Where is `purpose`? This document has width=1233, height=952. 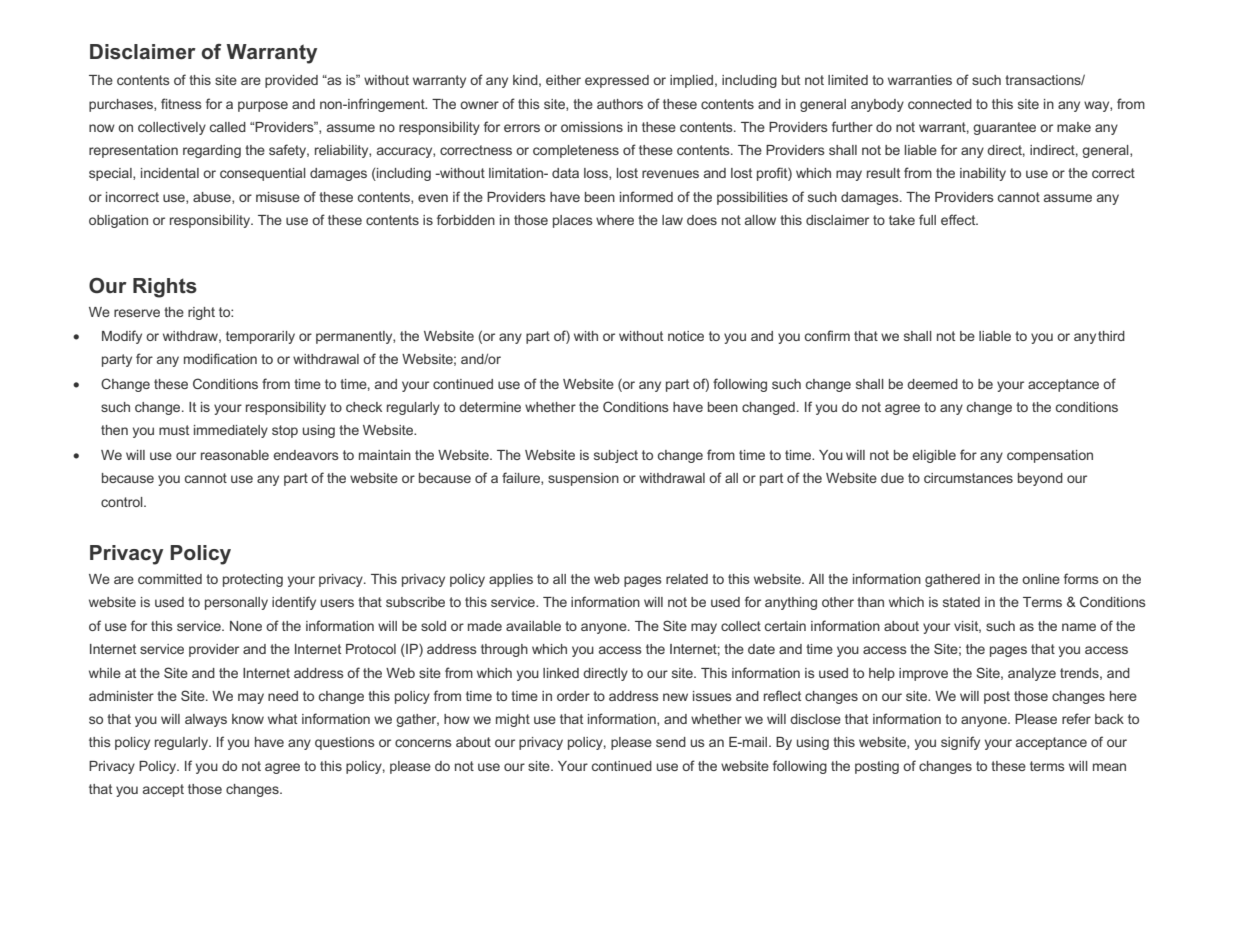 purpose is located at coordinates (263, 106).
